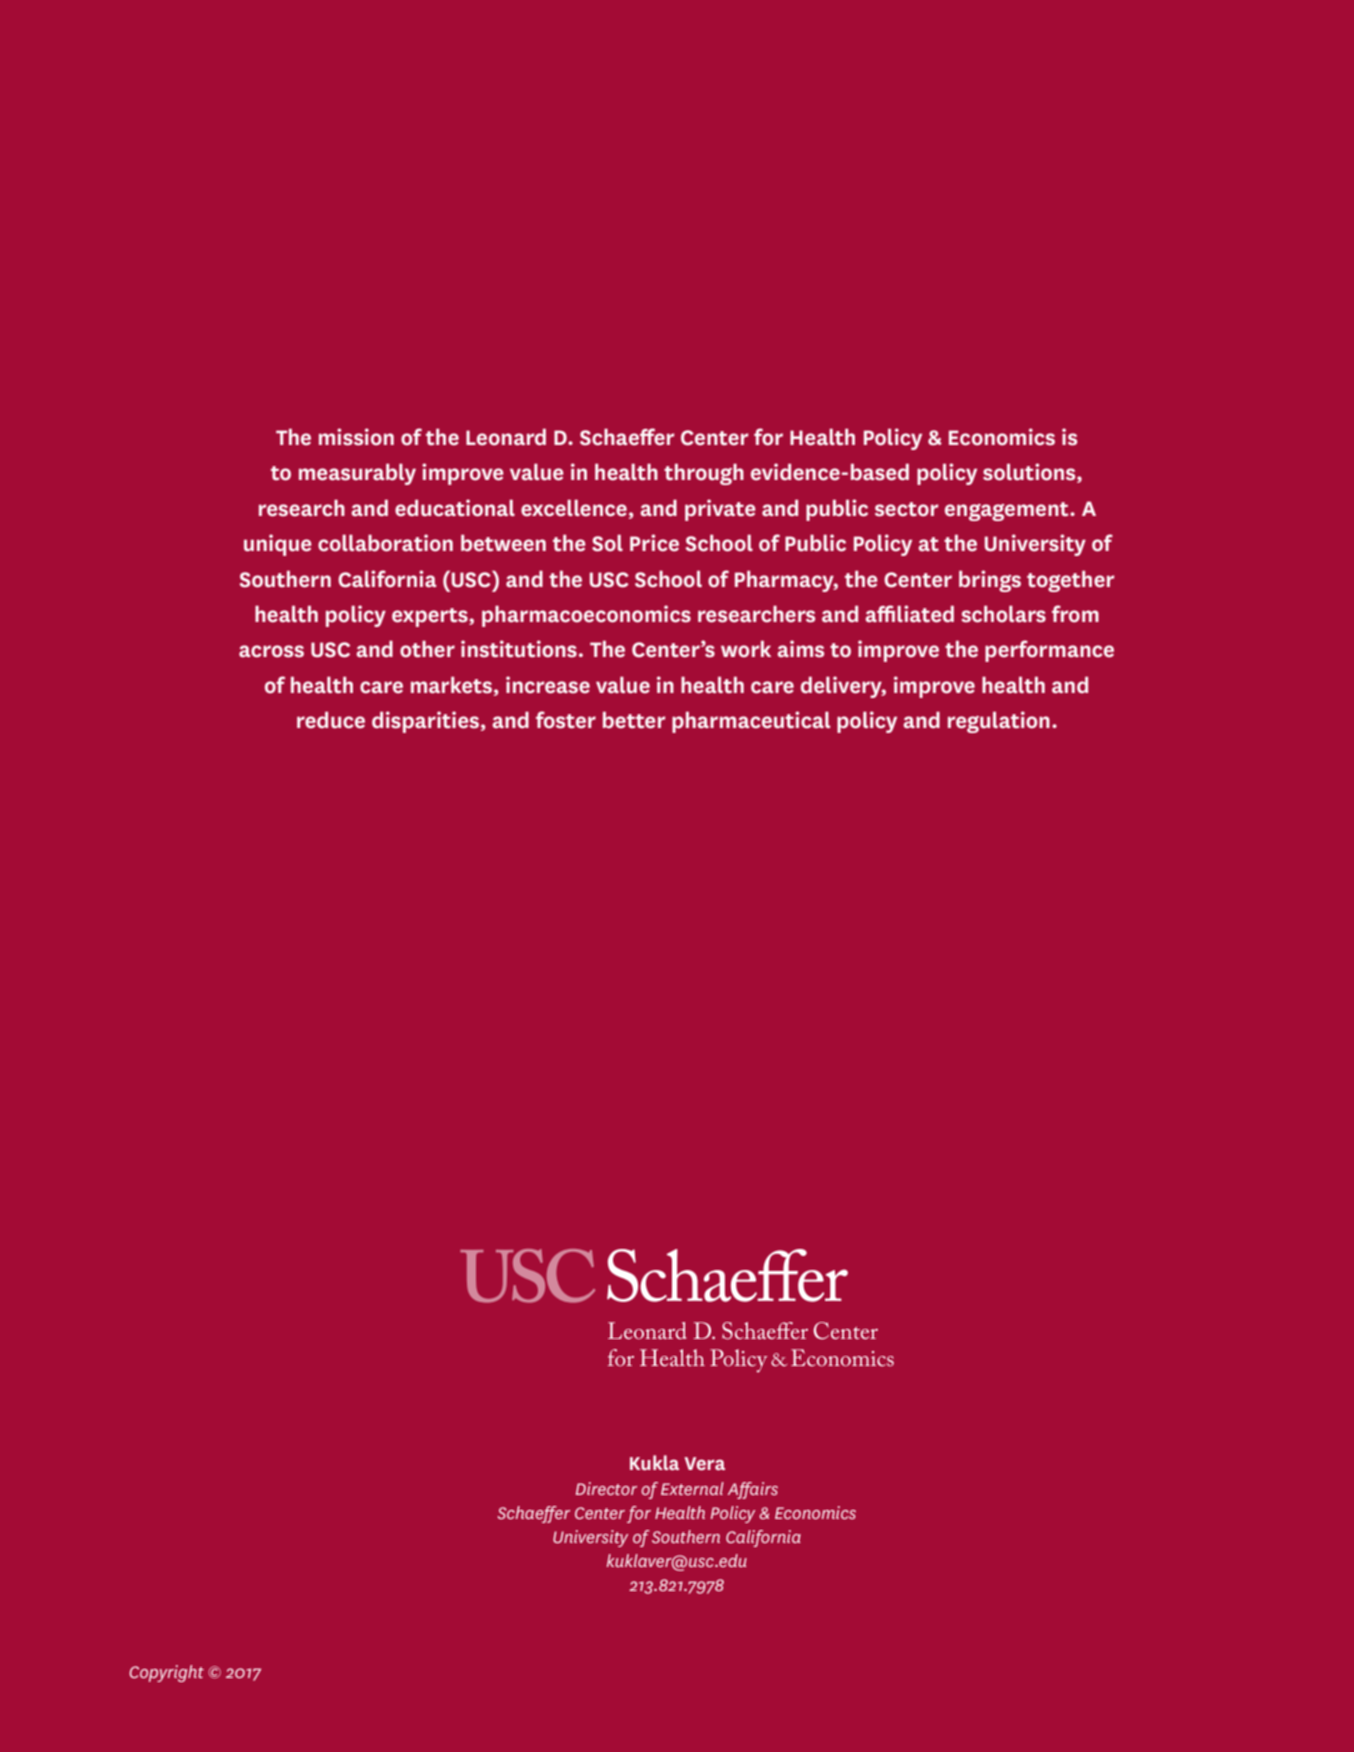 This screenshot has width=1354, height=1752. I want to click on reduce, so click(331, 720).
